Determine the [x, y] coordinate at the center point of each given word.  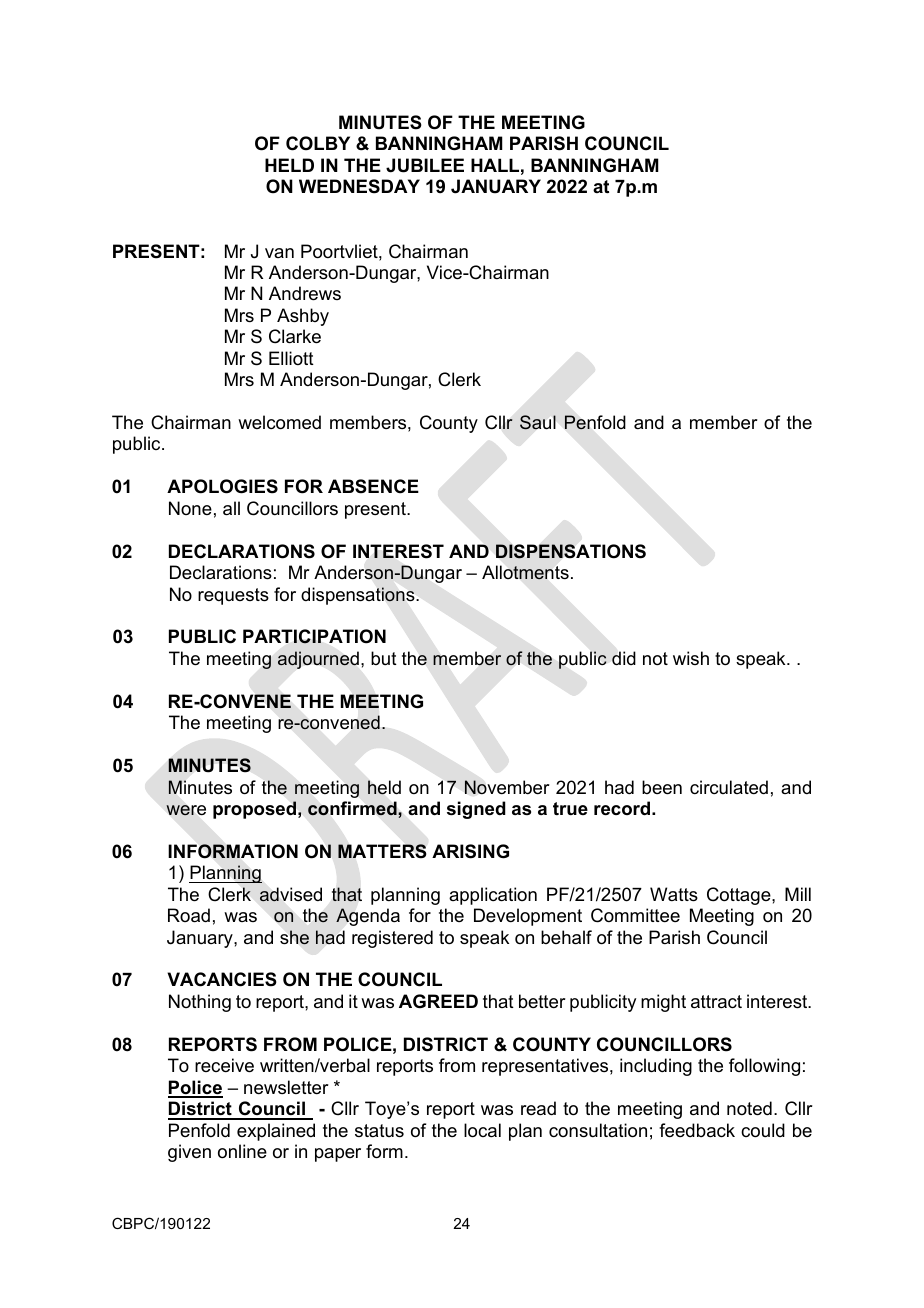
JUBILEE [425, 165]
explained [276, 1132]
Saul [538, 422]
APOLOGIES [222, 486]
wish [691, 658]
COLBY [318, 143]
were [186, 810]
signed [476, 810]
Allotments [525, 572]
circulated [729, 787]
